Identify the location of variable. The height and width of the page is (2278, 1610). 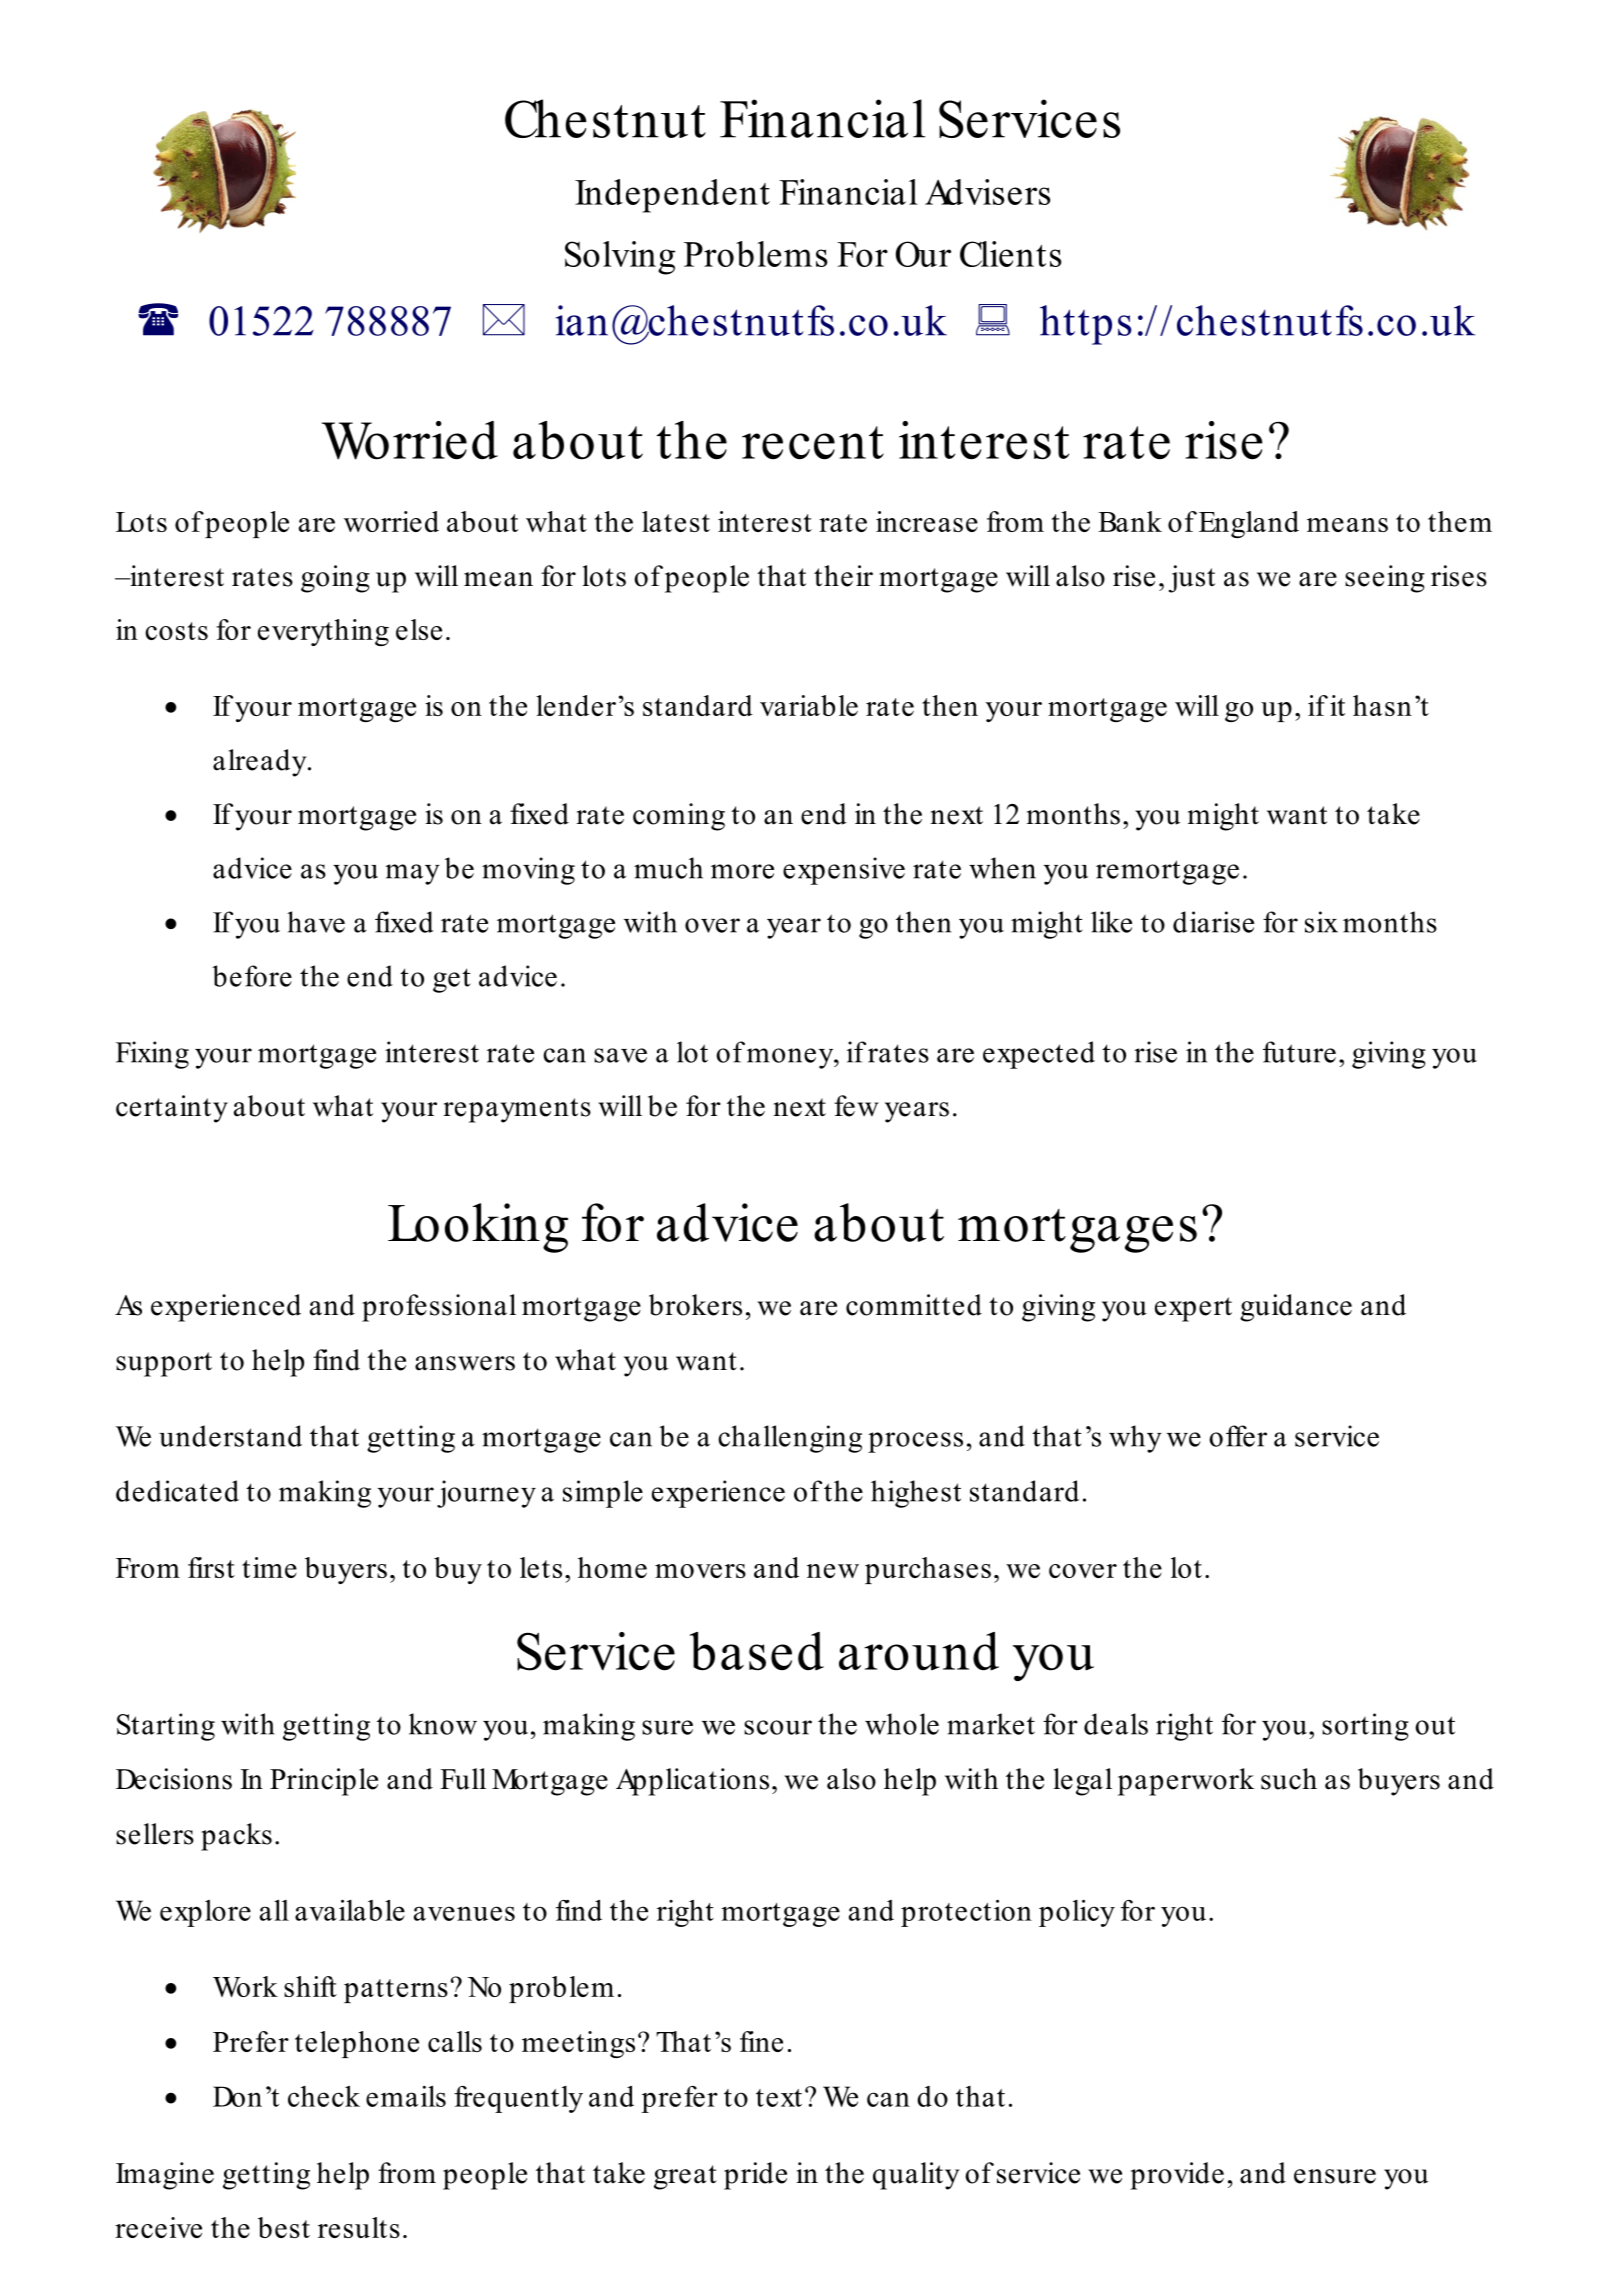
(809, 705).
